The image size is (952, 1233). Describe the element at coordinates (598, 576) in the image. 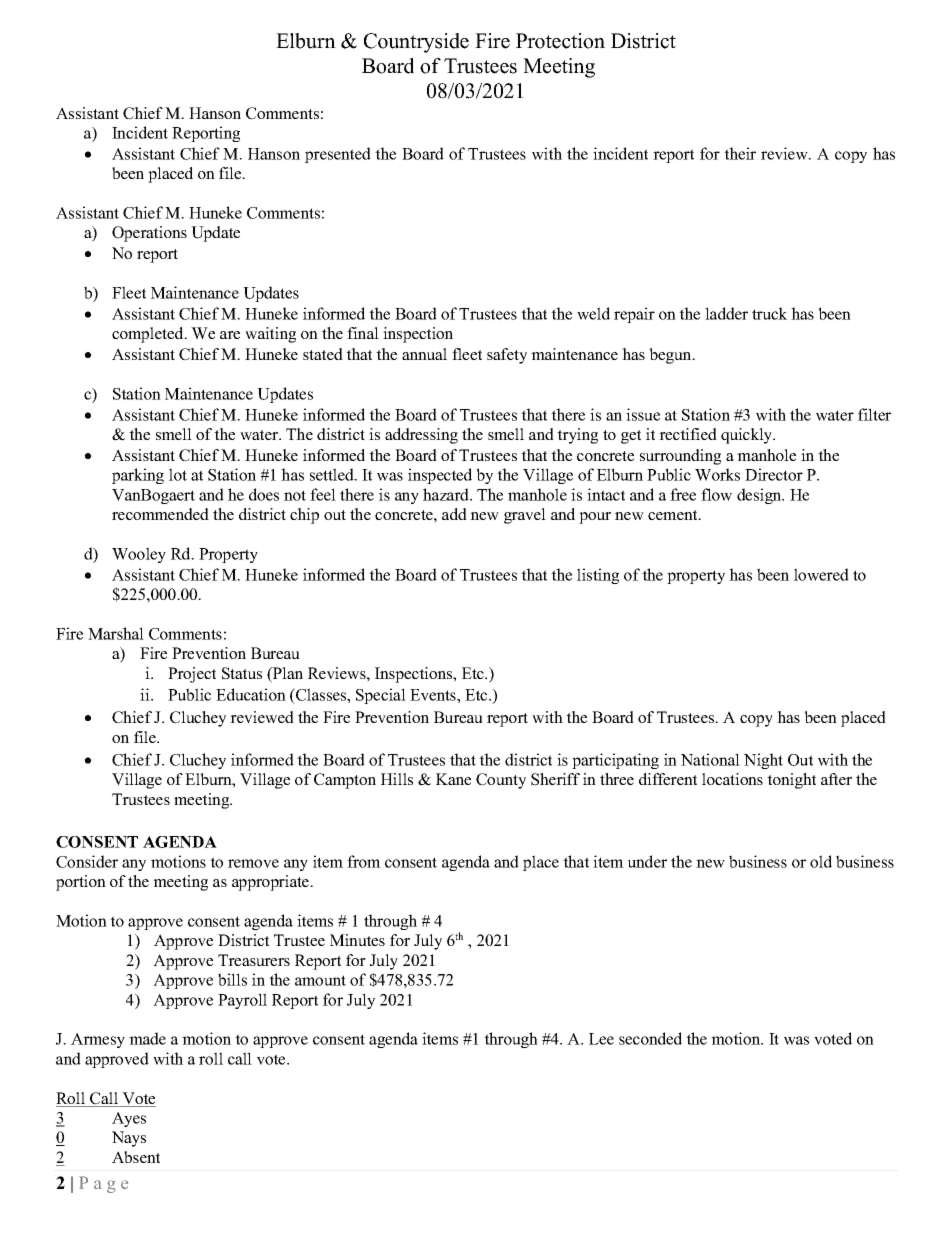

I see `listing` at that location.
